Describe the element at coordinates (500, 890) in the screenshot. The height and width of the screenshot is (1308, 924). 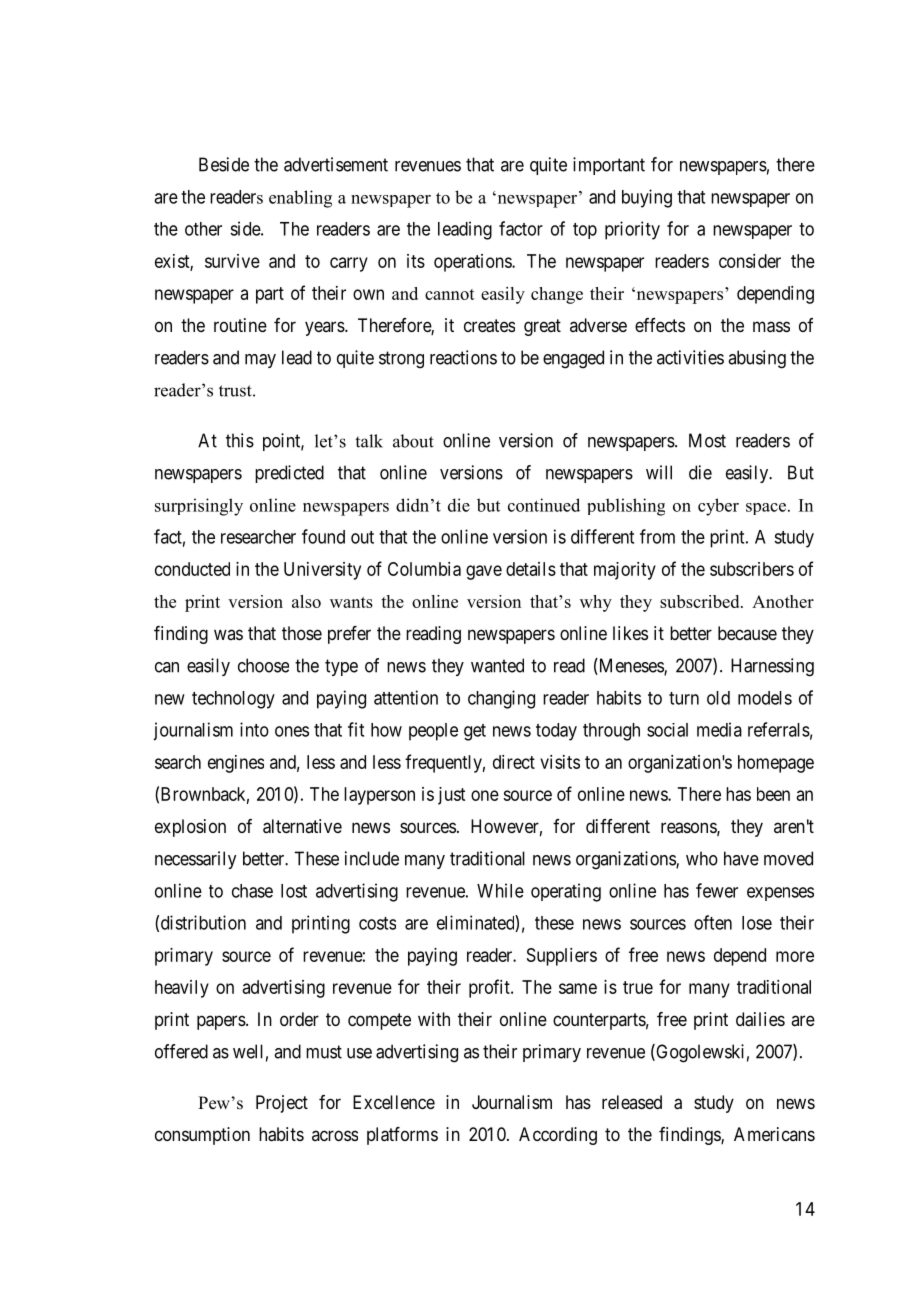
I see `While` at that location.
